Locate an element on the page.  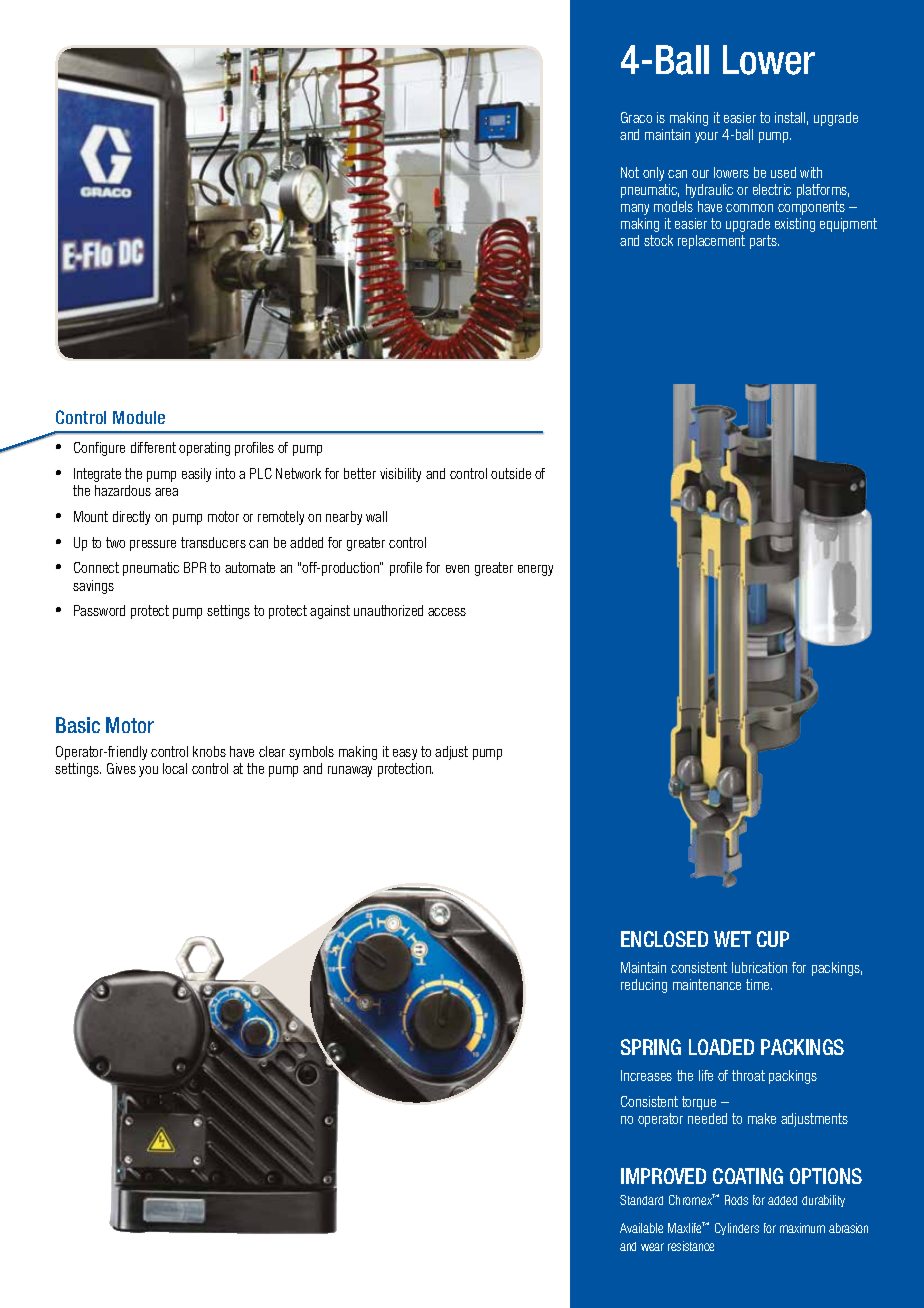
energy is located at coordinates (535, 570).
